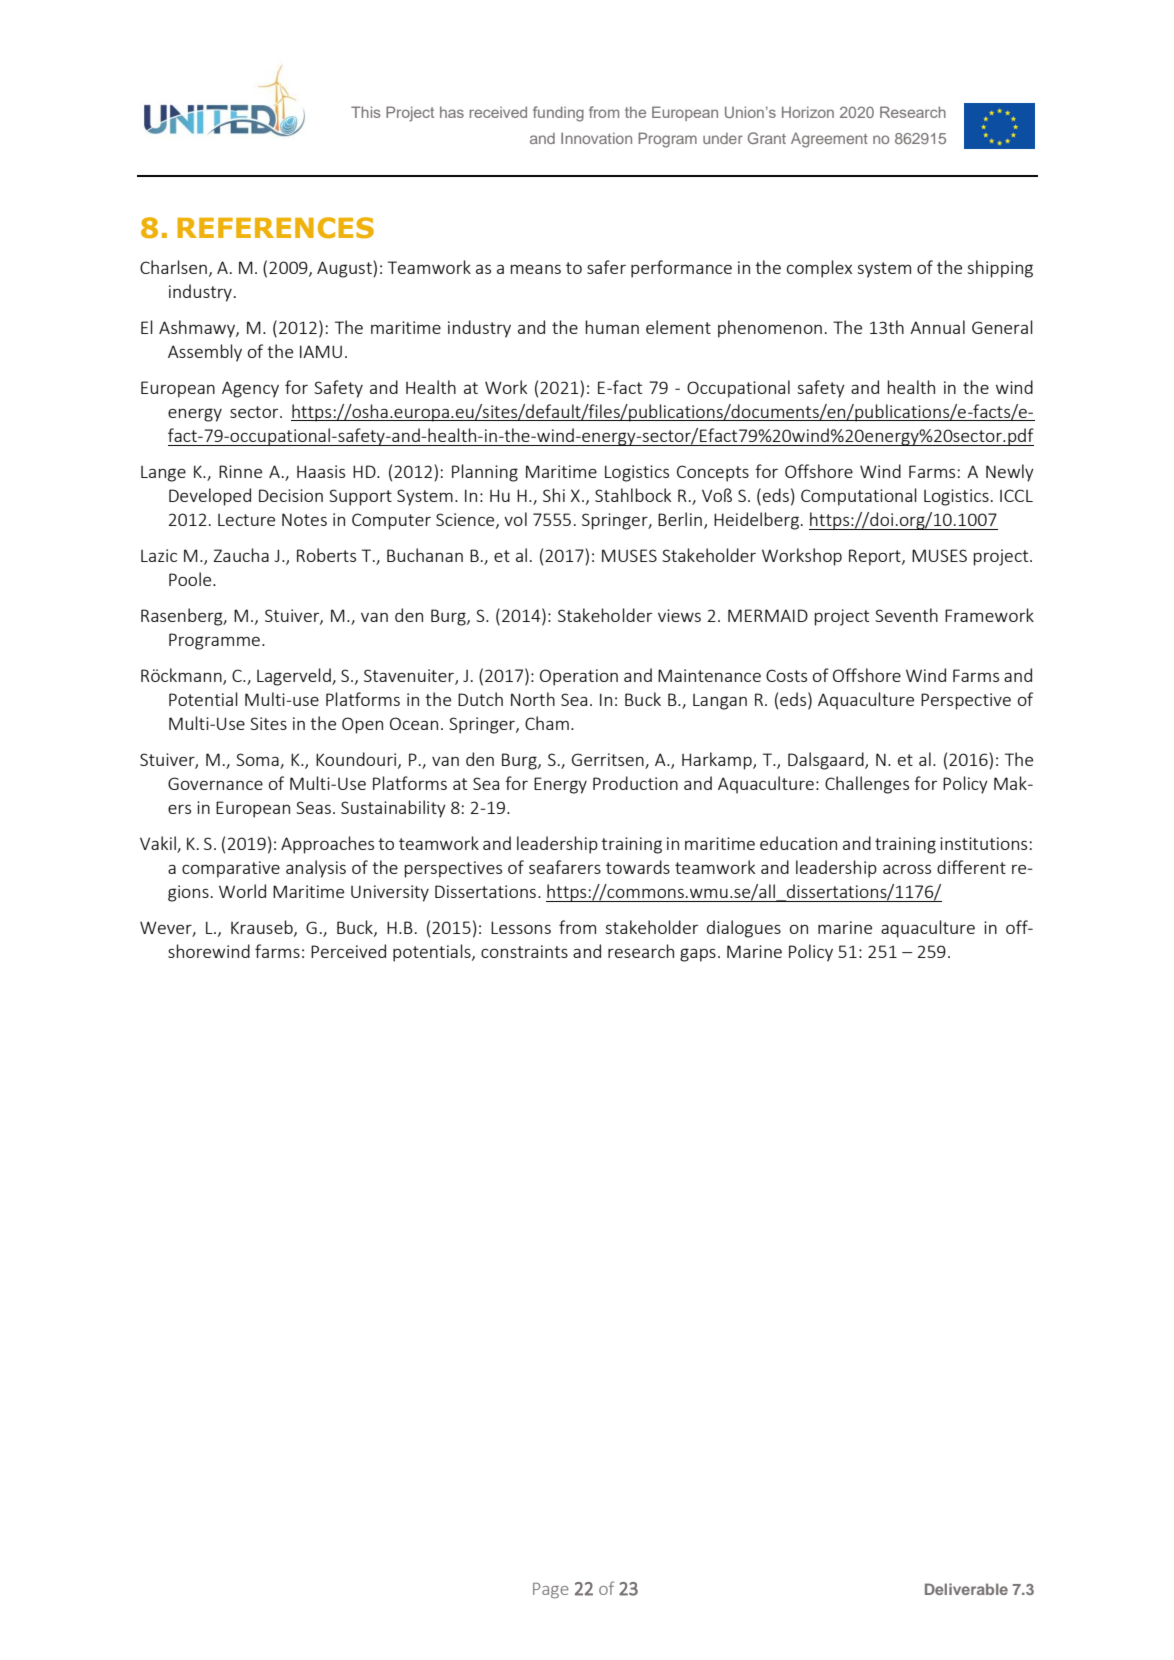 This screenshot has height=1660, width=1174. What do you see at coordinates (551, 1591) in the screenshot?
I see `Page` at bounding box center [551, 1591].
